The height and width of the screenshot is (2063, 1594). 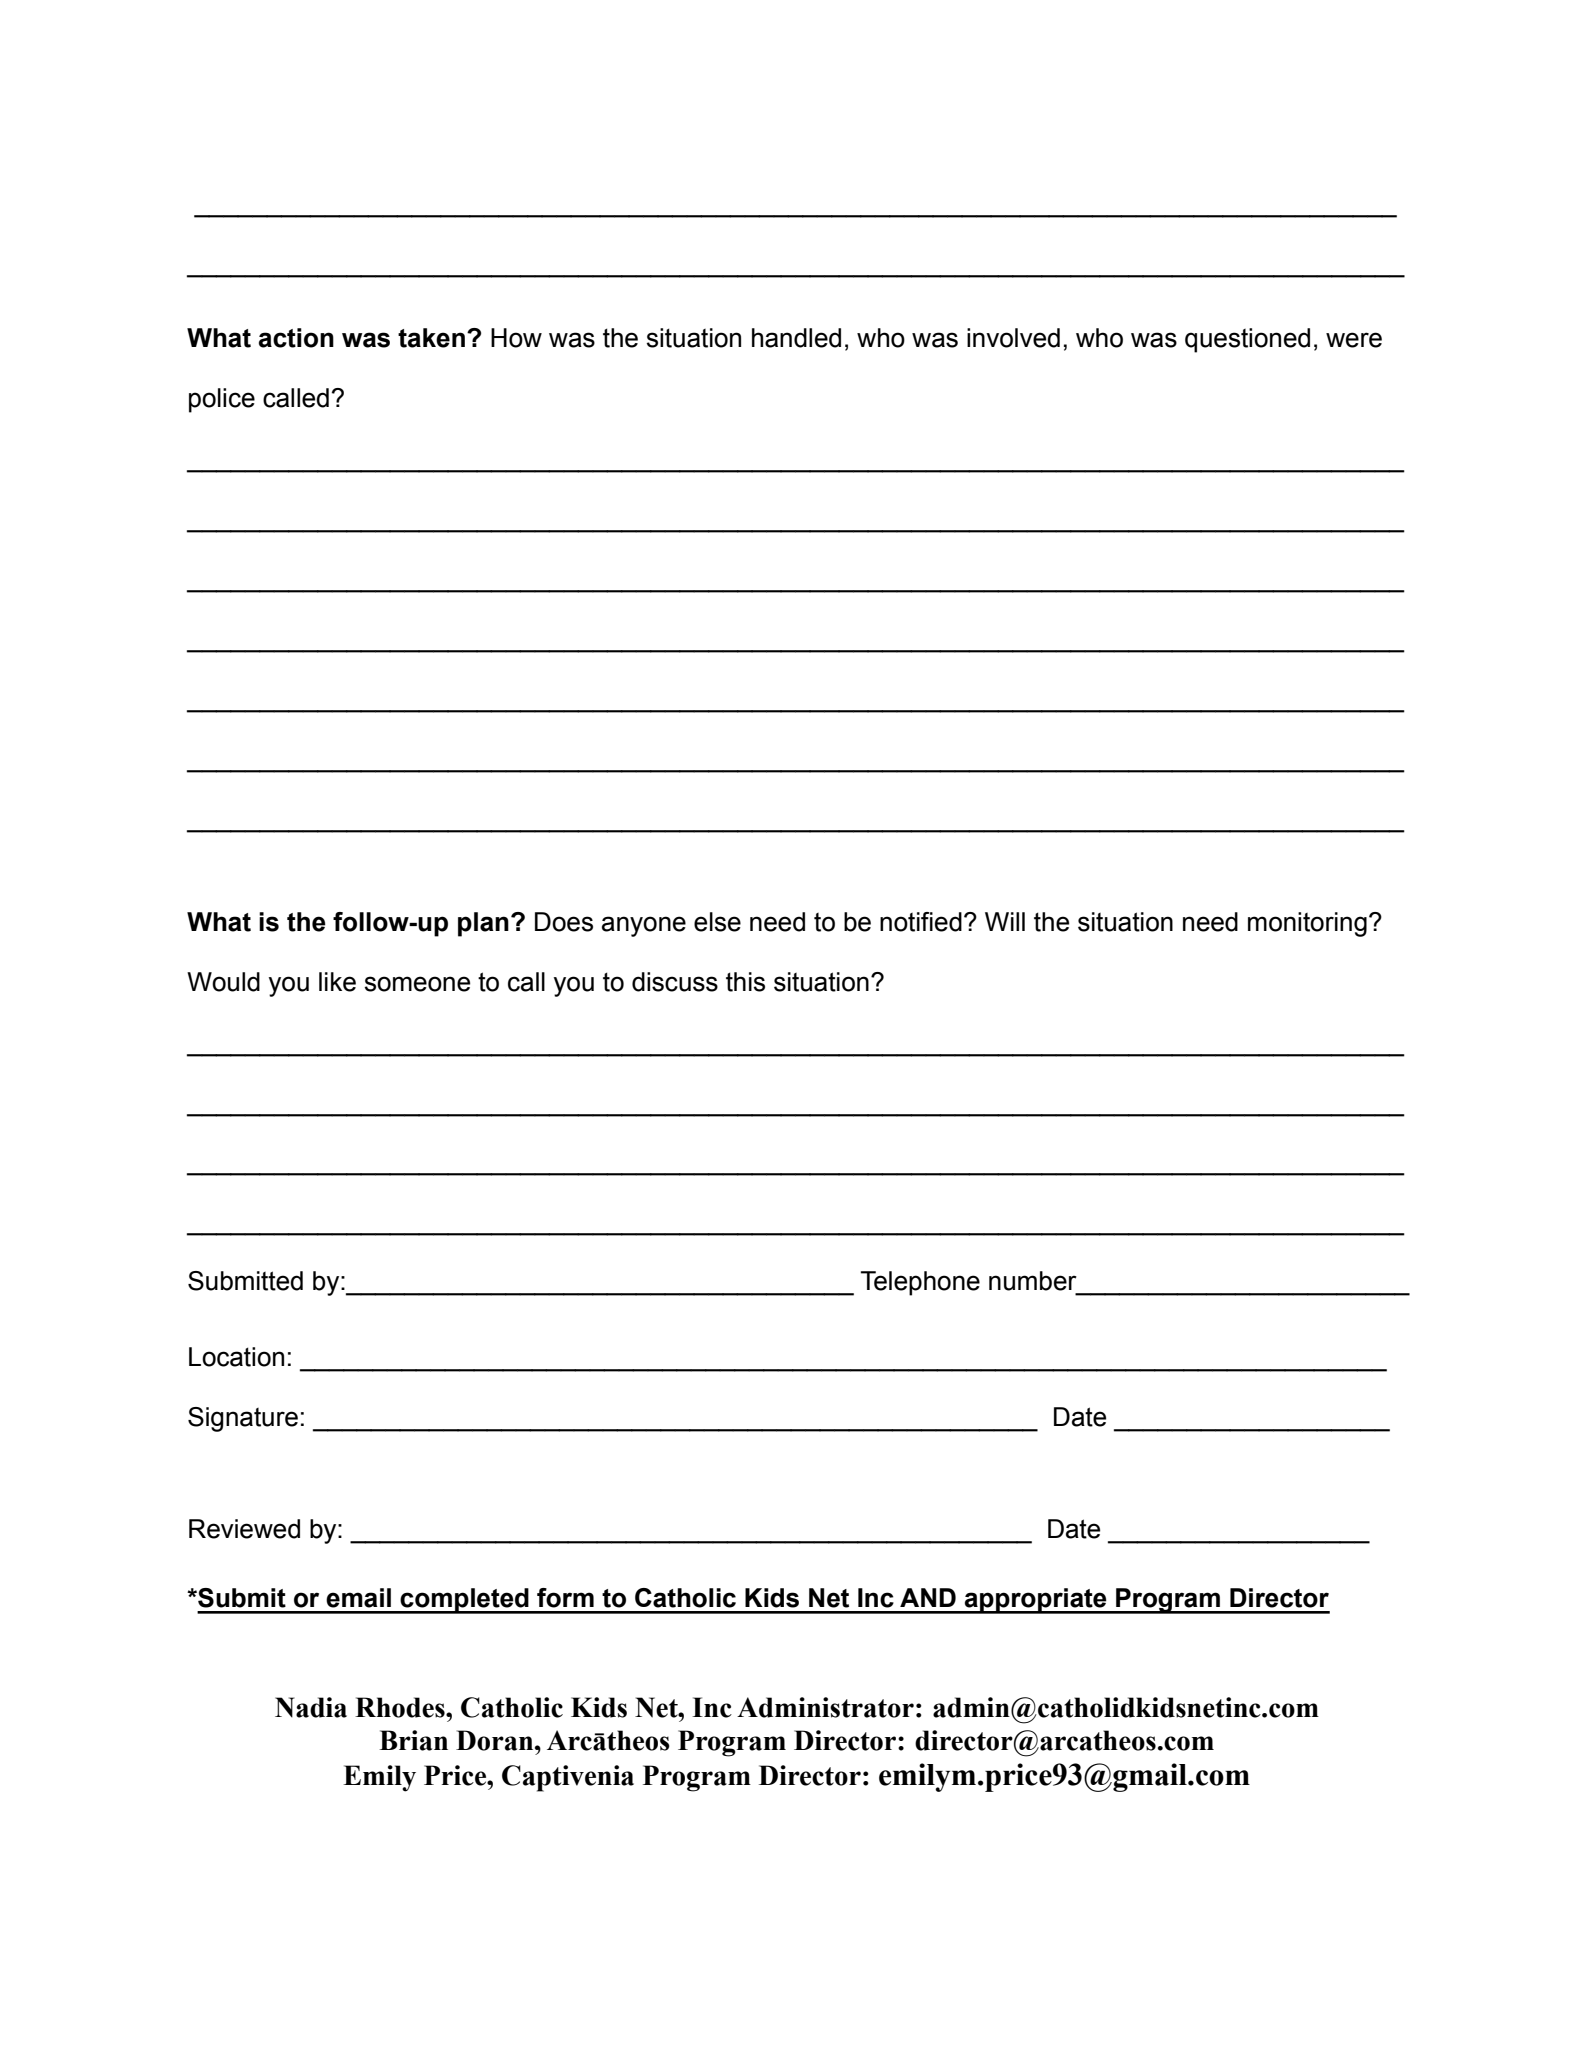 What do you see at coordinates (401, 1707) in the screenshot?
I see `Rhodes` at bounding box center [401, 1707].
